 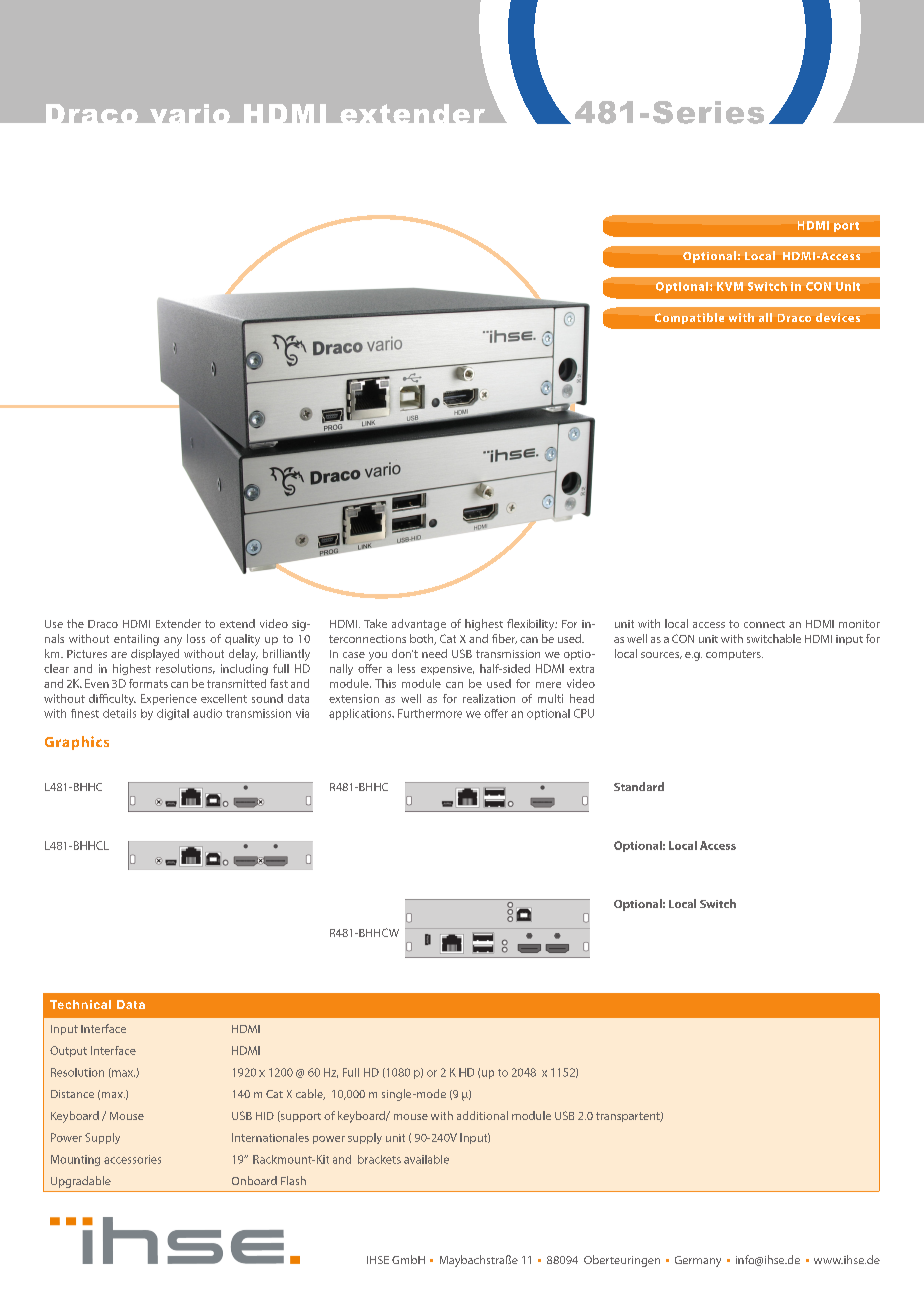 I want to click on Germany, so click(x=698, y=1261).
